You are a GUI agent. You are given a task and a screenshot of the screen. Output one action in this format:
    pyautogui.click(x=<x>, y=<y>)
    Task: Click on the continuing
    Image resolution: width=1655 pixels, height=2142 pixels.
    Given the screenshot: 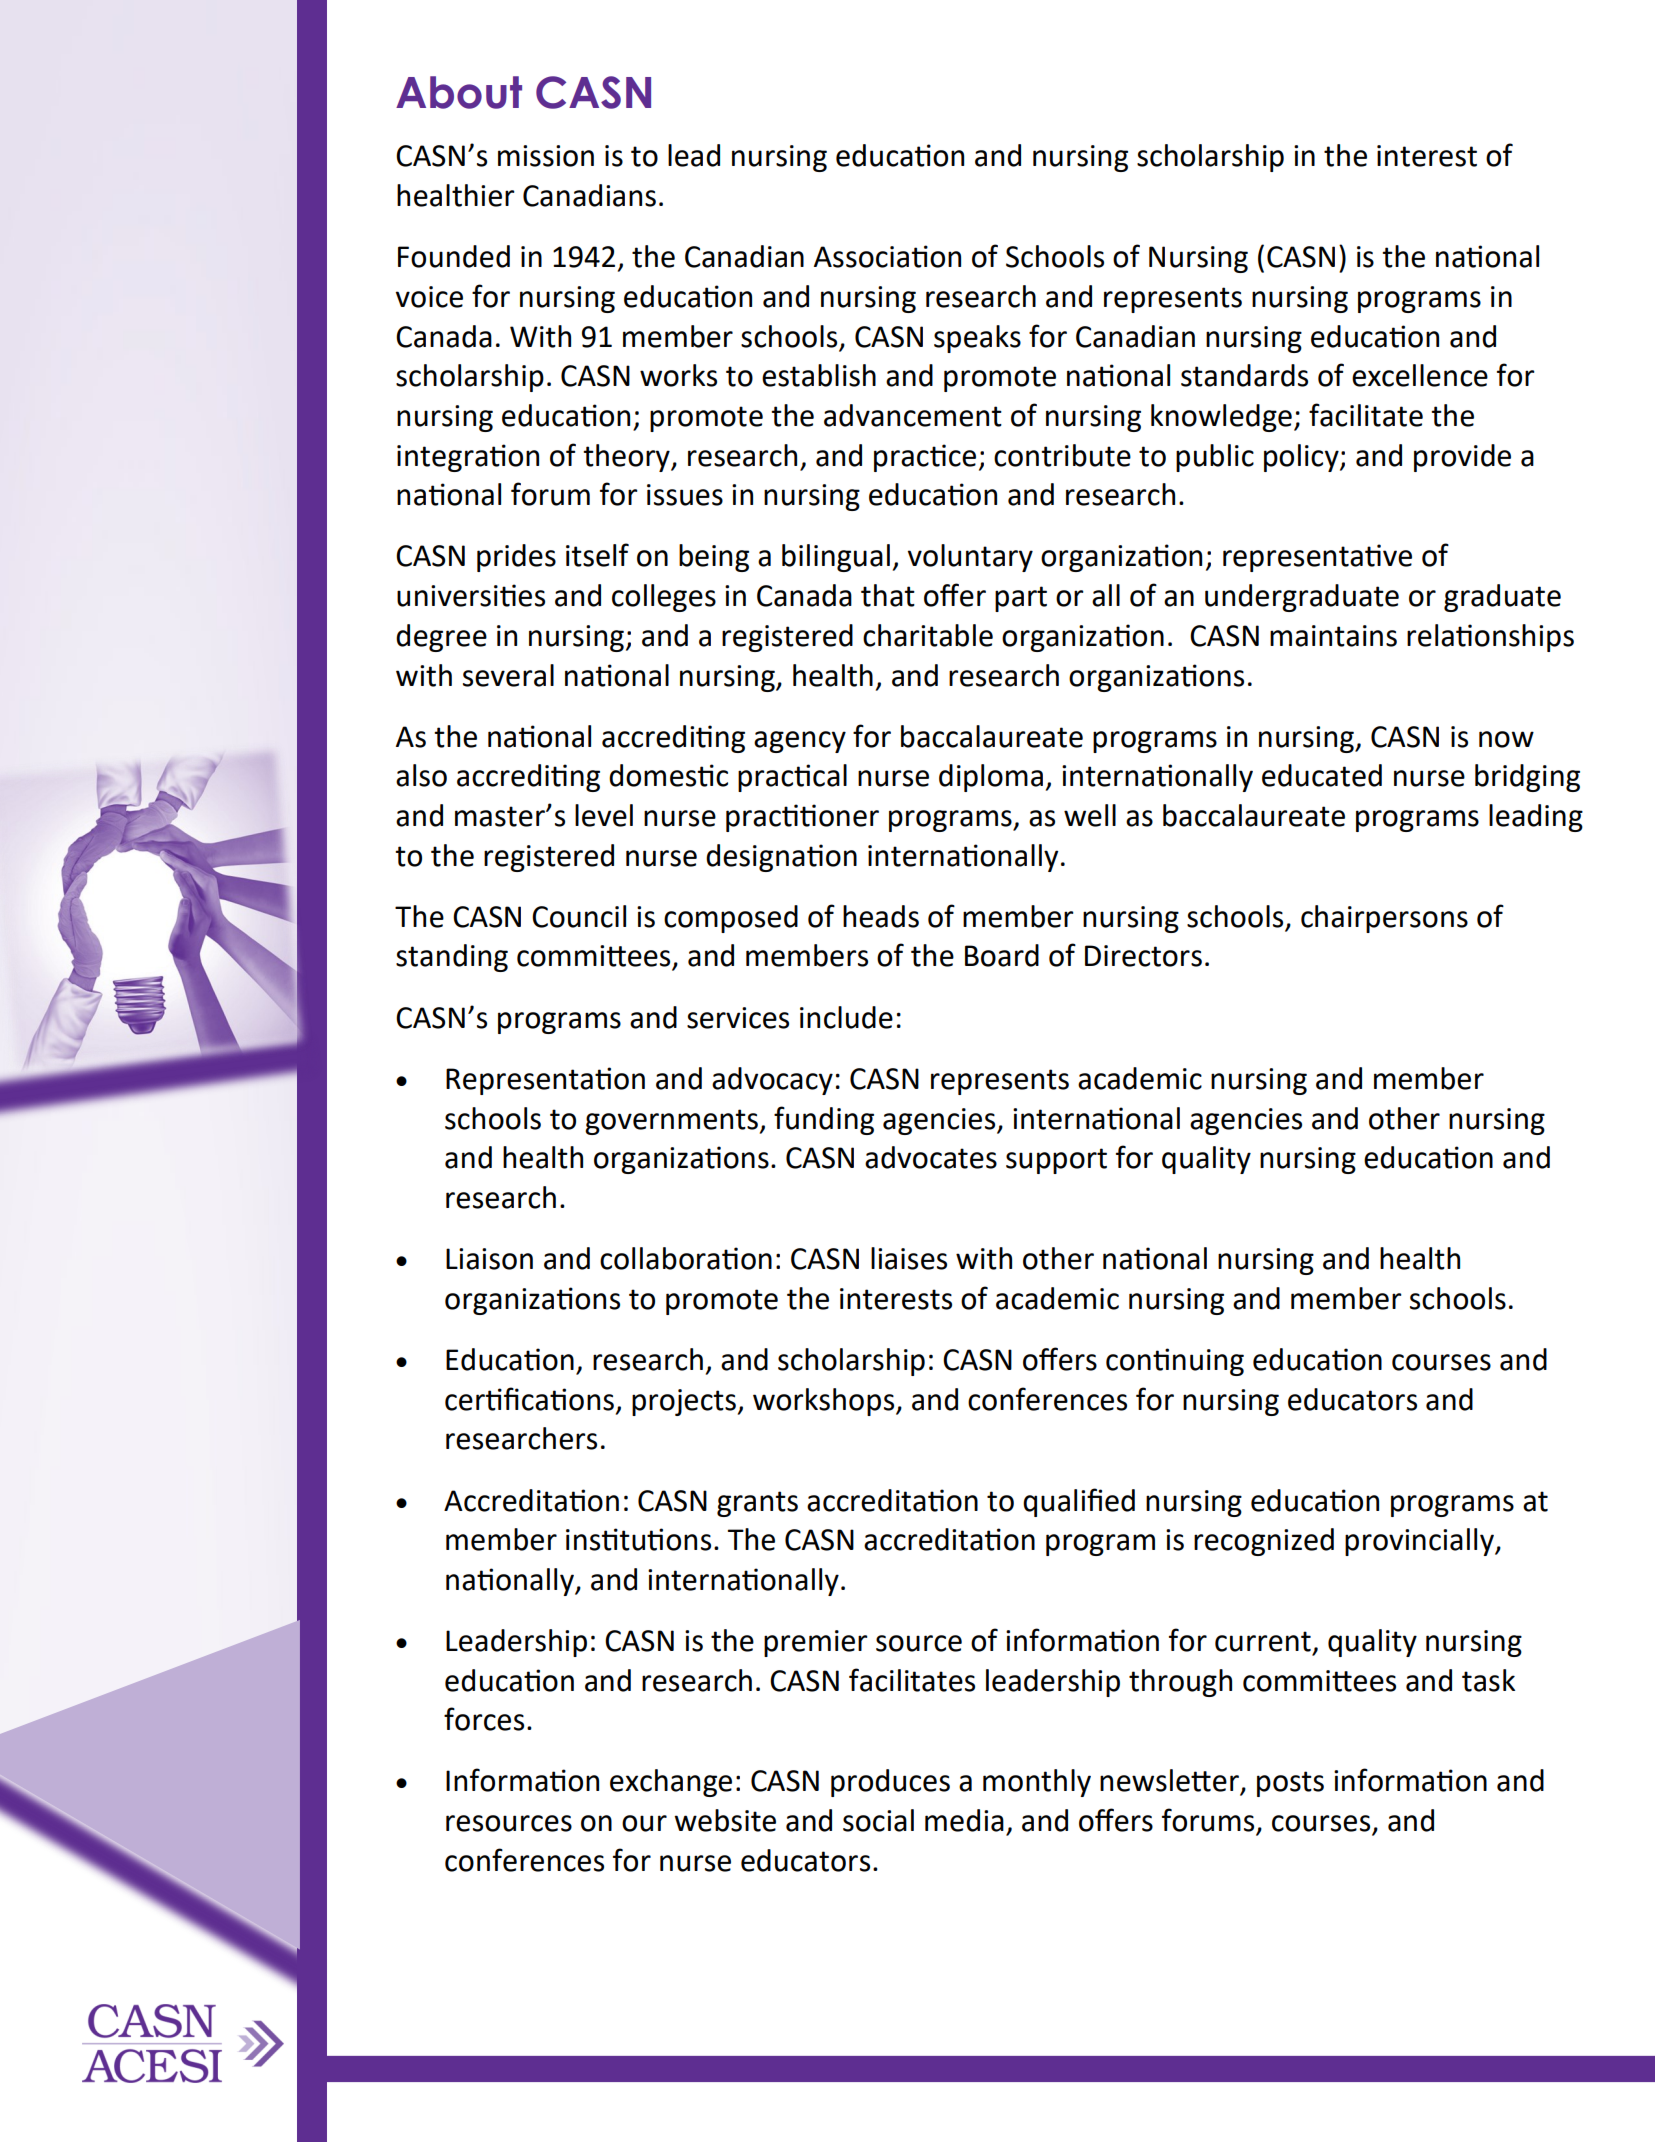 What is the action you would take?
    pyautogui.click(x=1175, y=1362)
